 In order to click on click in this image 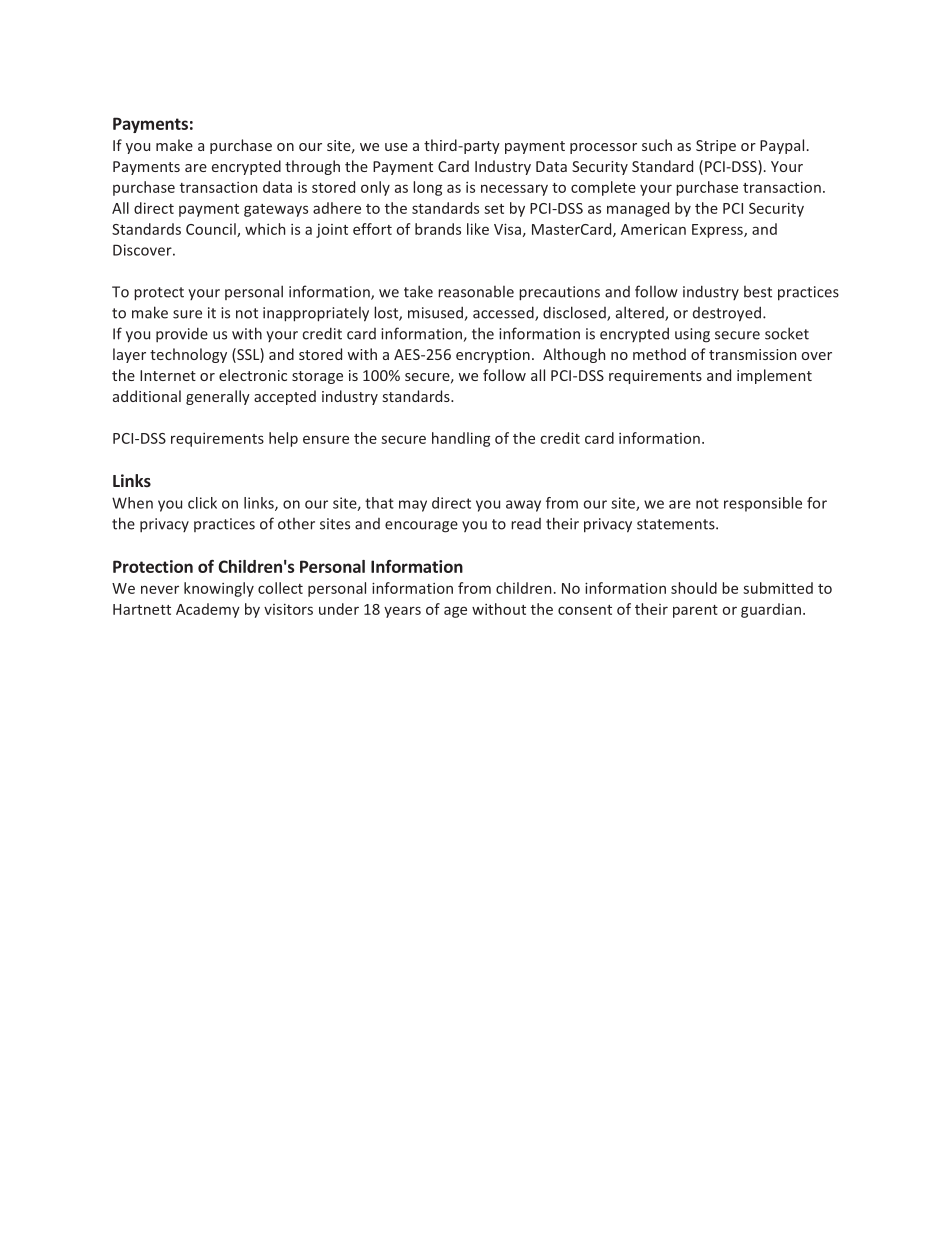, I will do `click(202, 503)`.
